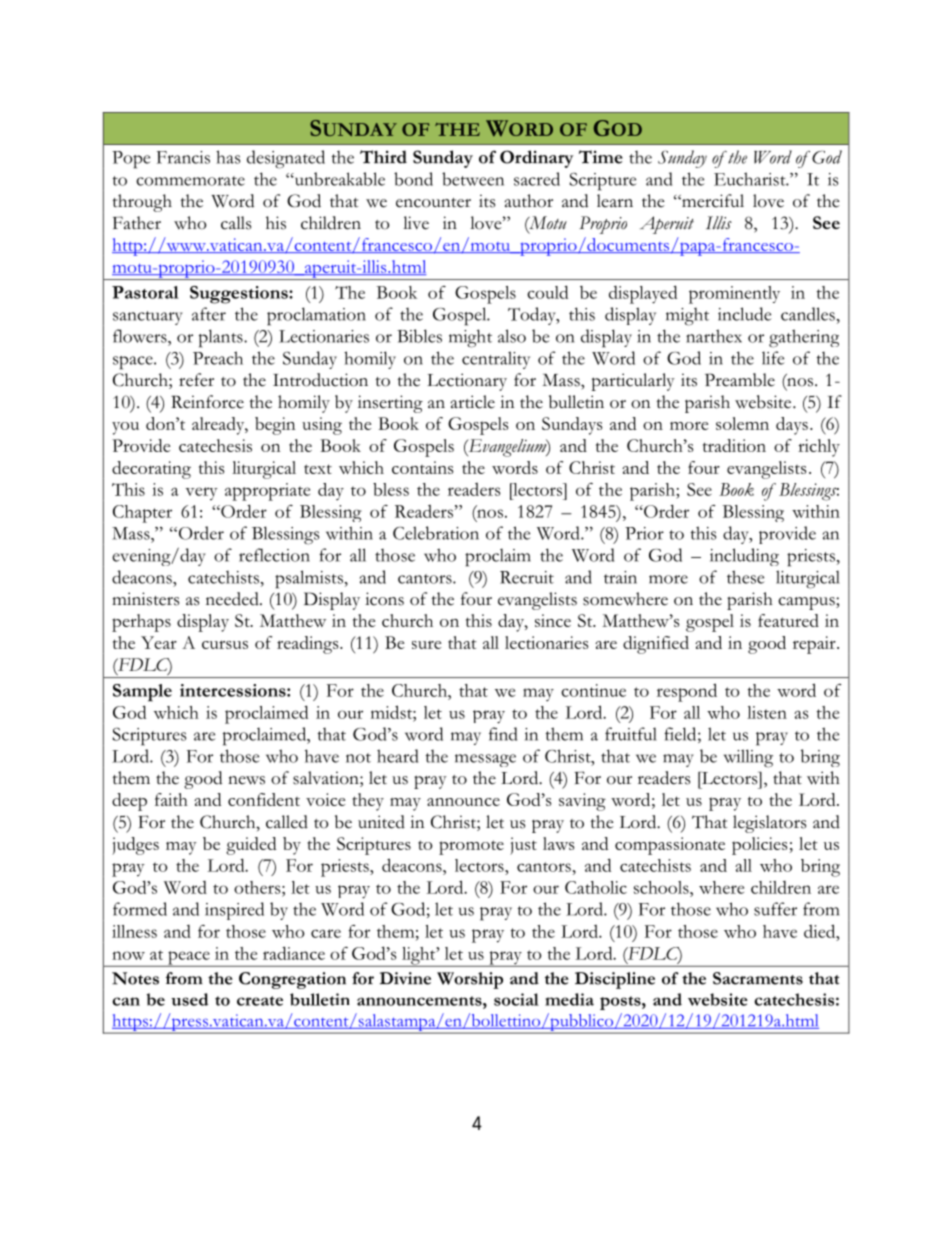 The image size is (952, 1233). What do you see at coordinates (222, 338) in the screenshot?
I see `plants` at bounding box center [222, 338].
